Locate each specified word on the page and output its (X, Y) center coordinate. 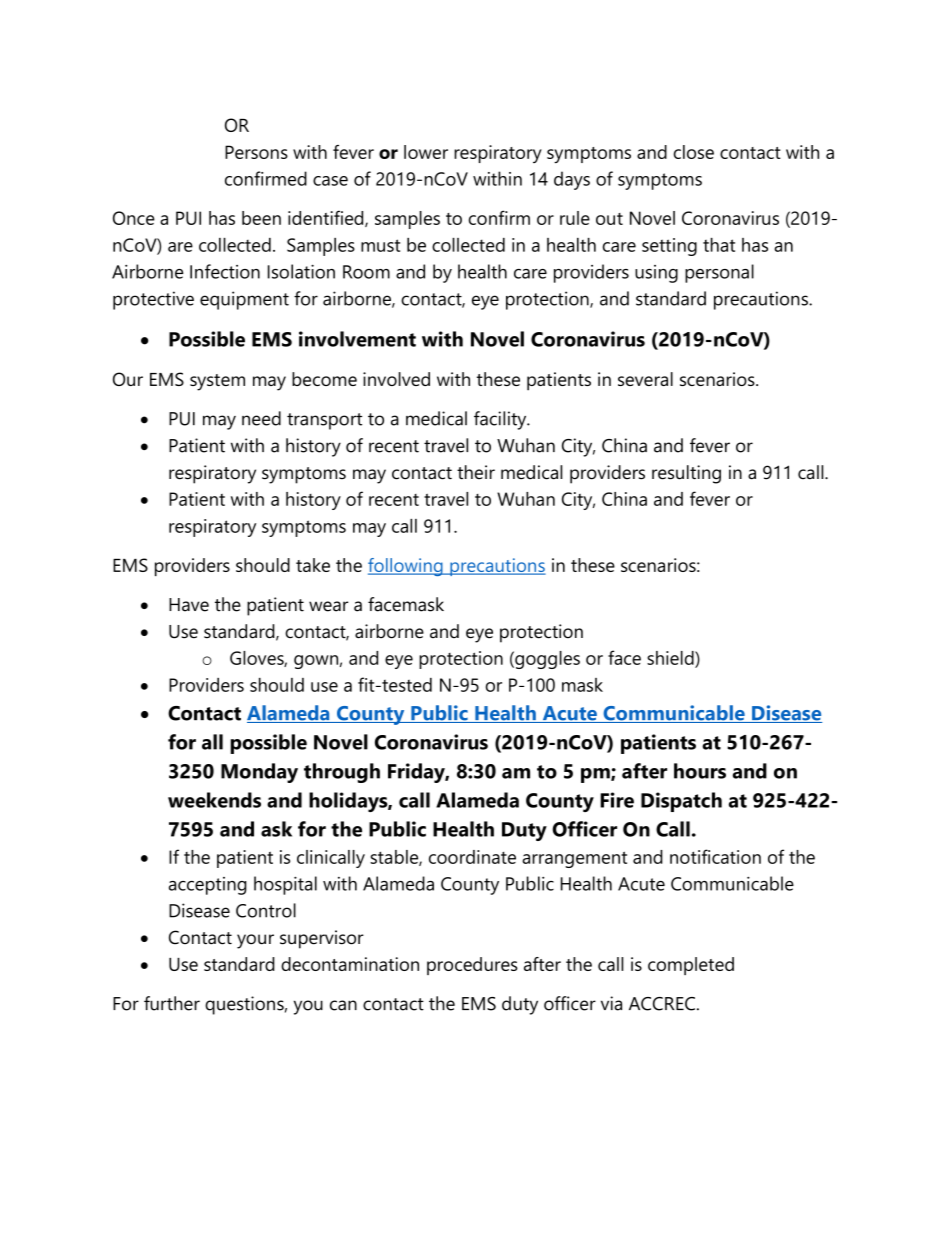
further (172, 1003)
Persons (256, 152)
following (406, 567)
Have (189, 605)
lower (426, 152)
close (694, 152)
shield (671, 658)
